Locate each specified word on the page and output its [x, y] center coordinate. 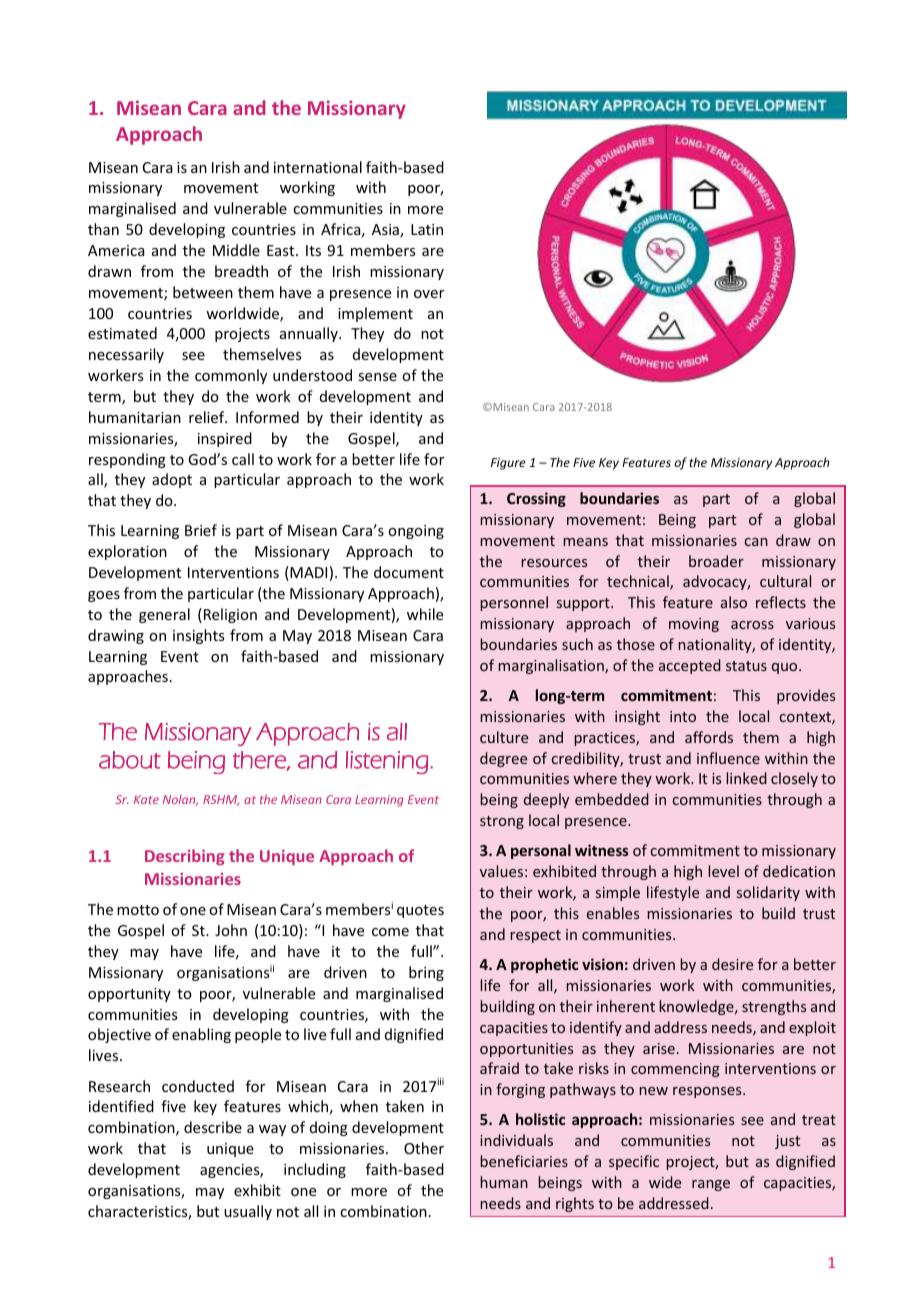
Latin [427, 229]
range [711, 1185]
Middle [236, 250]
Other [424, 1148]
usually [248, 1212]
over [429, 294]
